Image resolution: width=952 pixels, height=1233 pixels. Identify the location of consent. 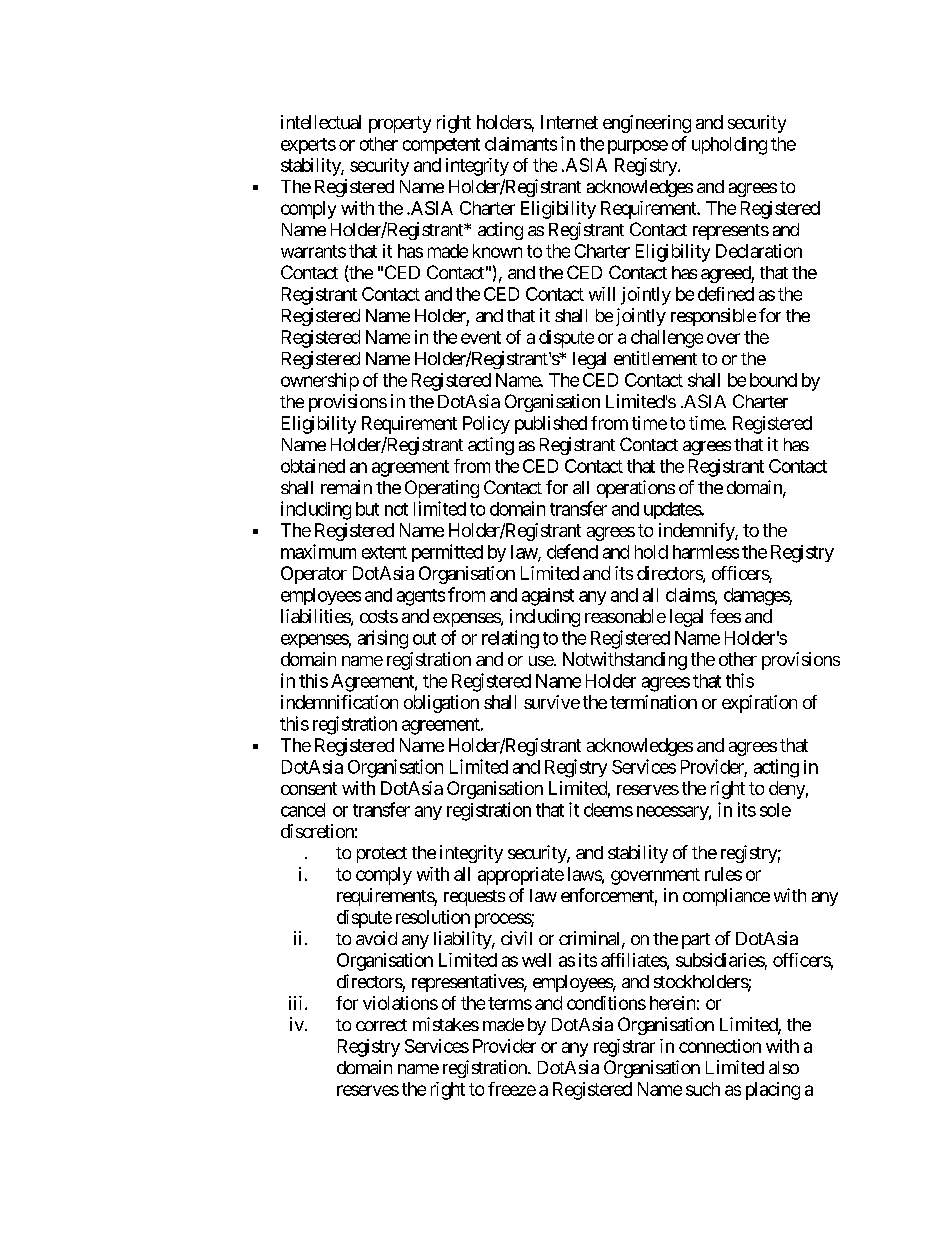
(309, 788).
